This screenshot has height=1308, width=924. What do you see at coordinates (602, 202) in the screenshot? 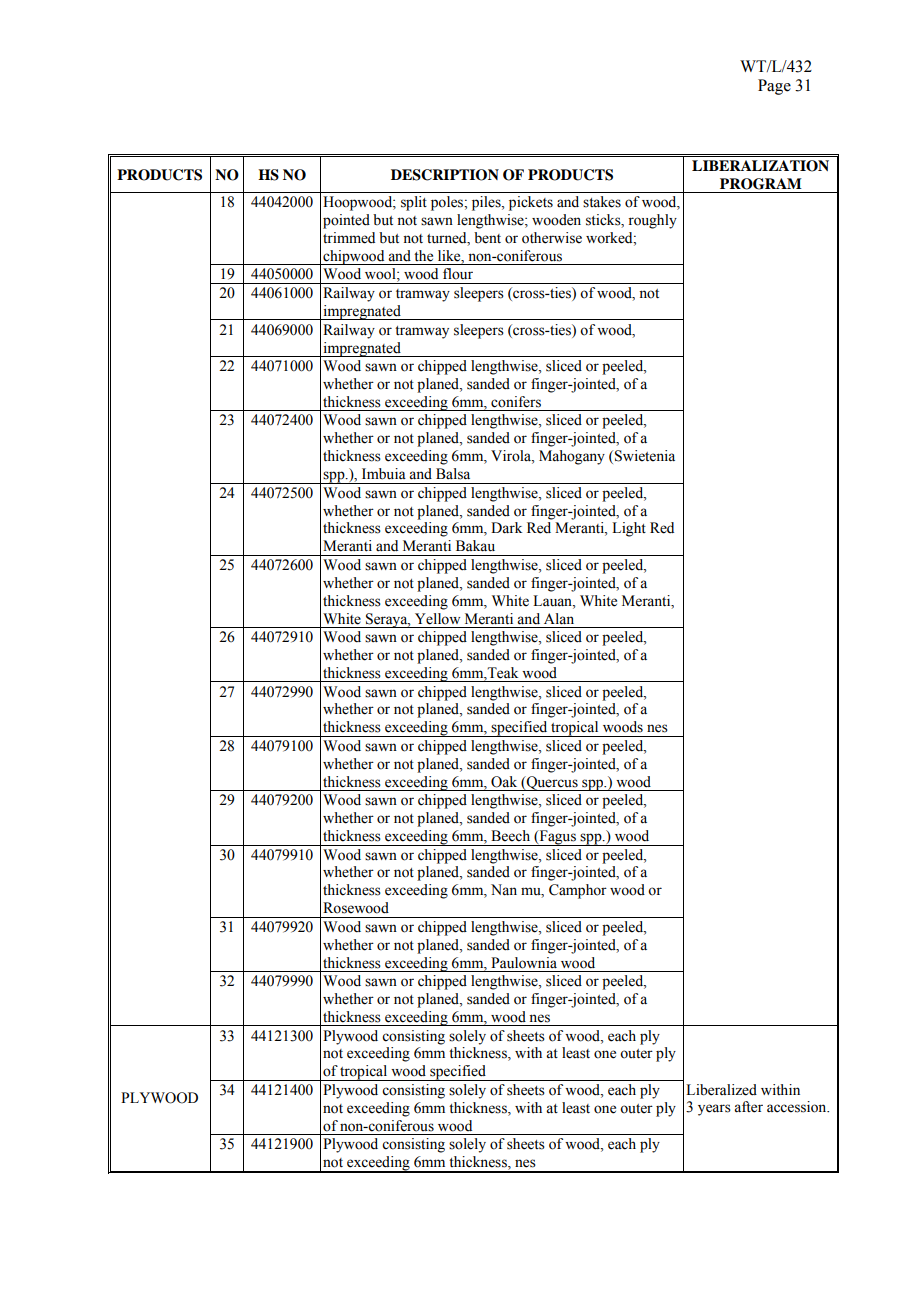
I see `stakes` at bounding box center [602, 202].
